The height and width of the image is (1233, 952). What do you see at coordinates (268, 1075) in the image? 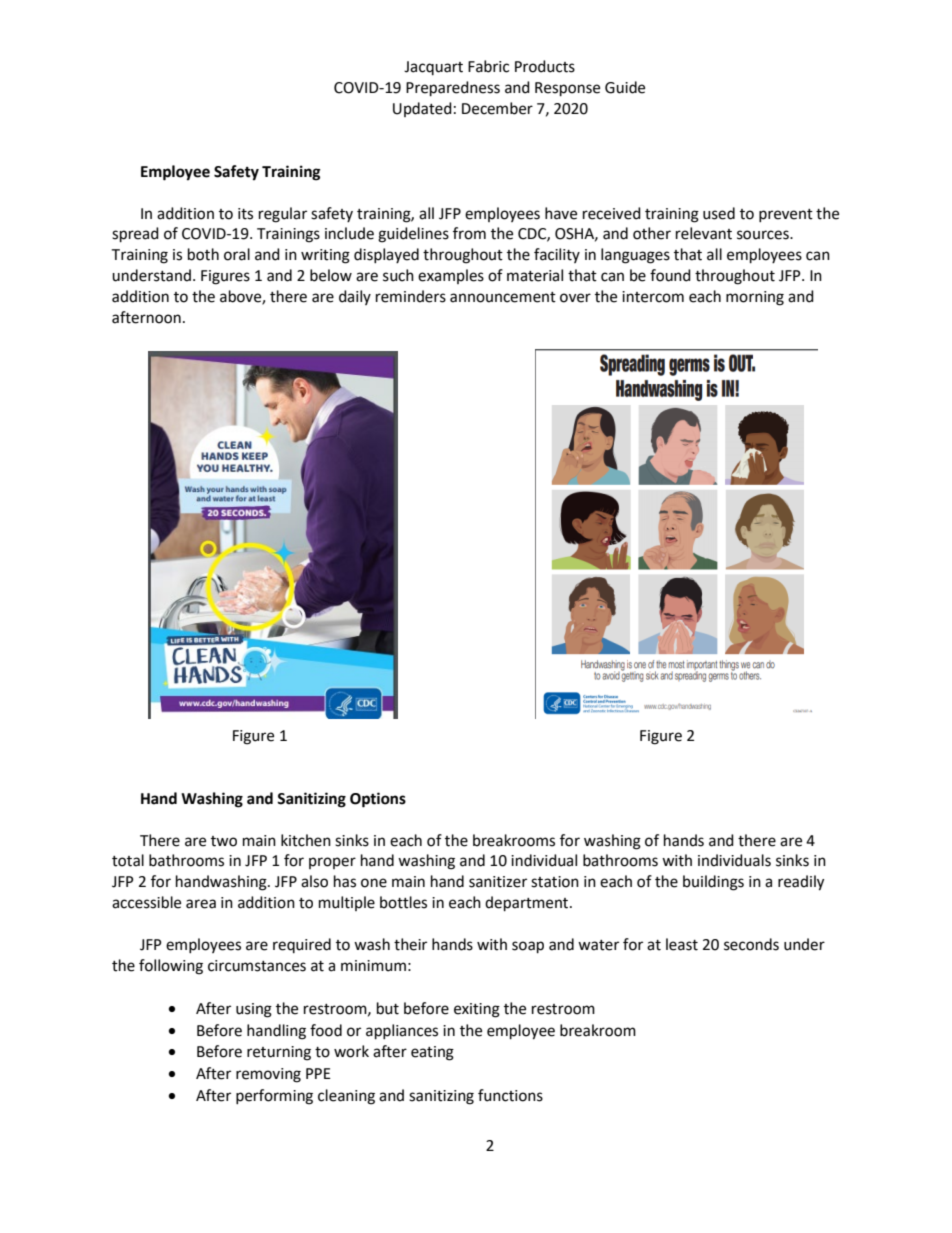
I see `removing` at bounding box center [268, 1075].
